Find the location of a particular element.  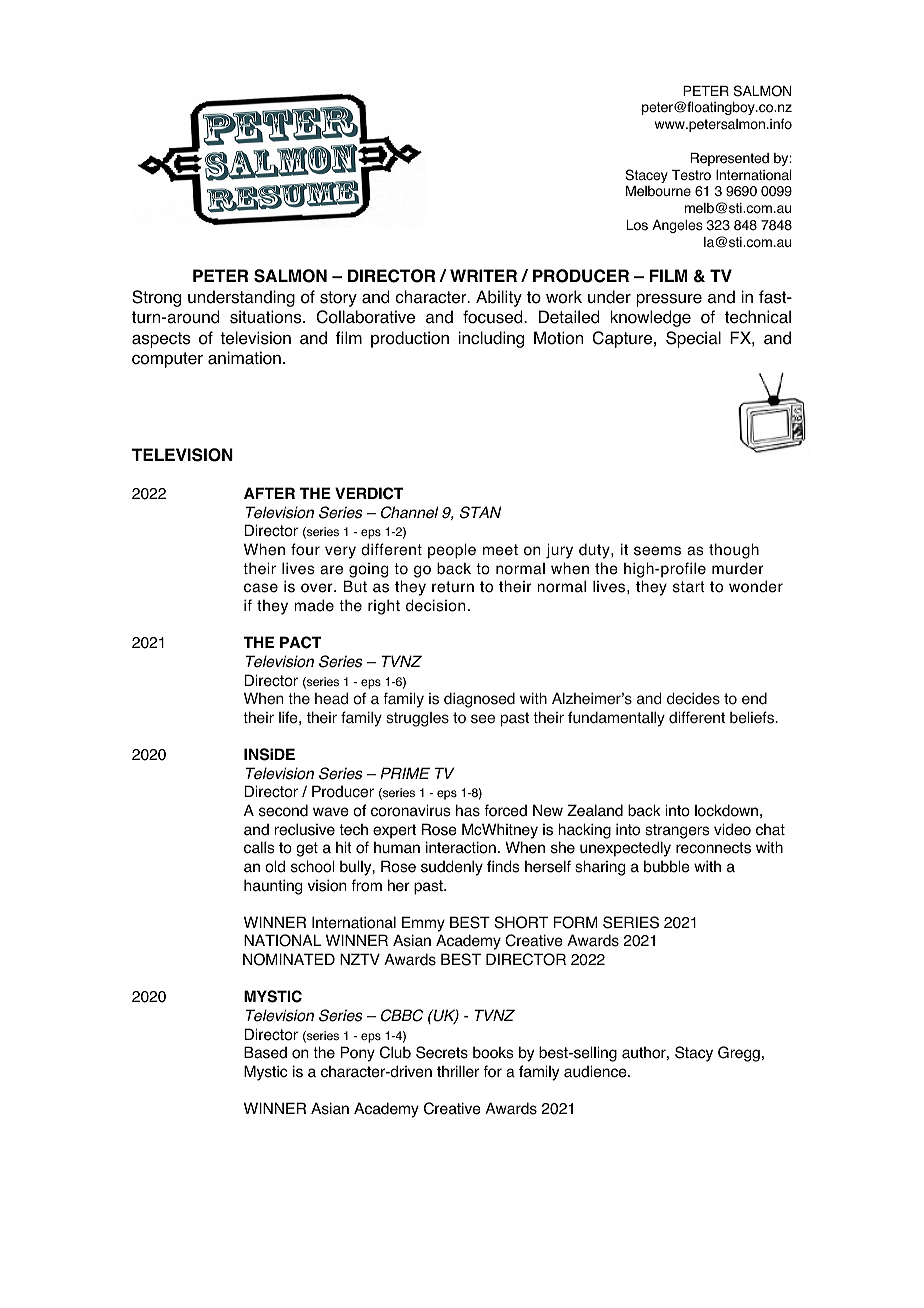

Secrets is located at coordinates (442, 1052).
